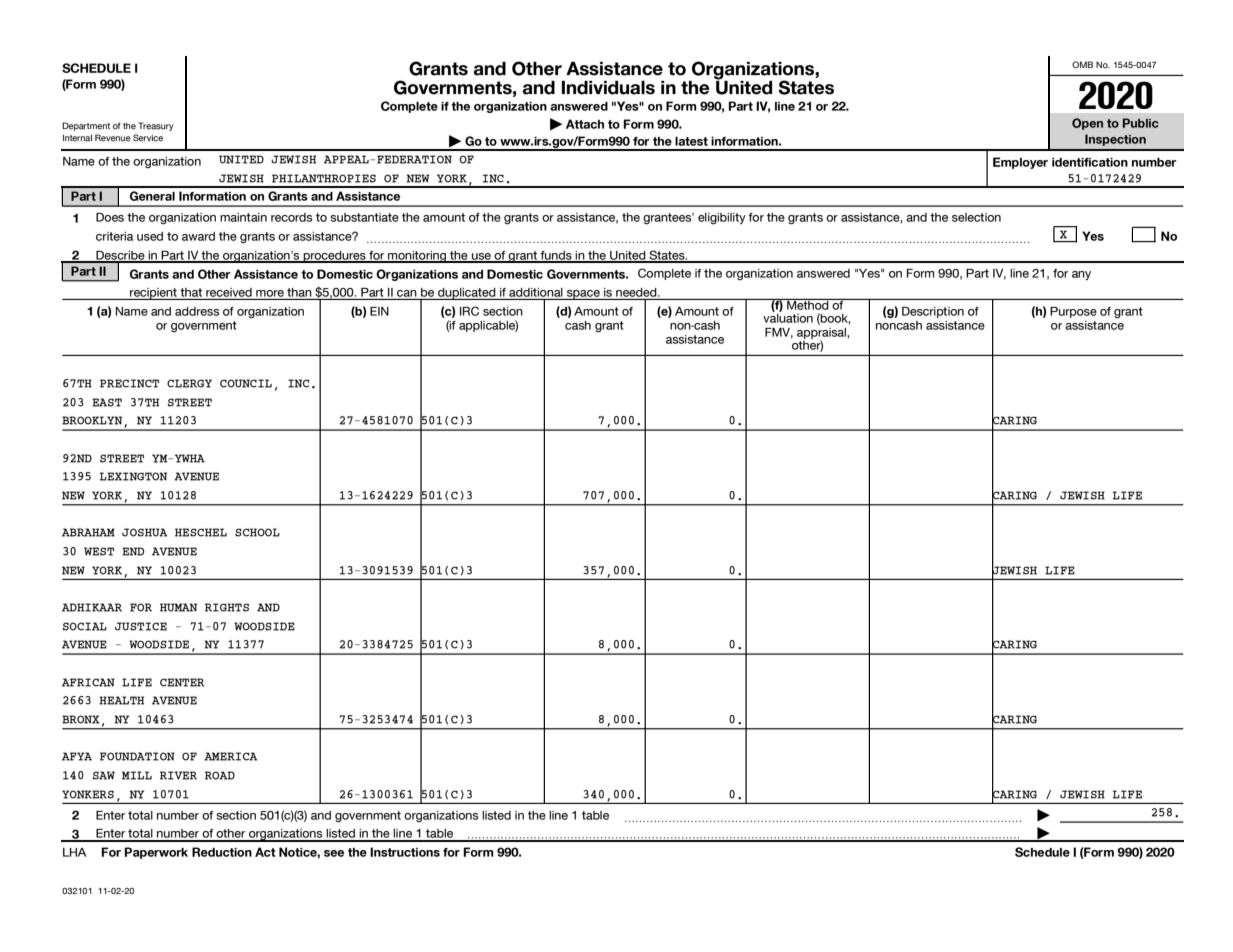 The height and width of the image is (952, 1233). What do you see at coordinates (265, 852) in the image?
I see `Act` at bounding box center [265, 852].
